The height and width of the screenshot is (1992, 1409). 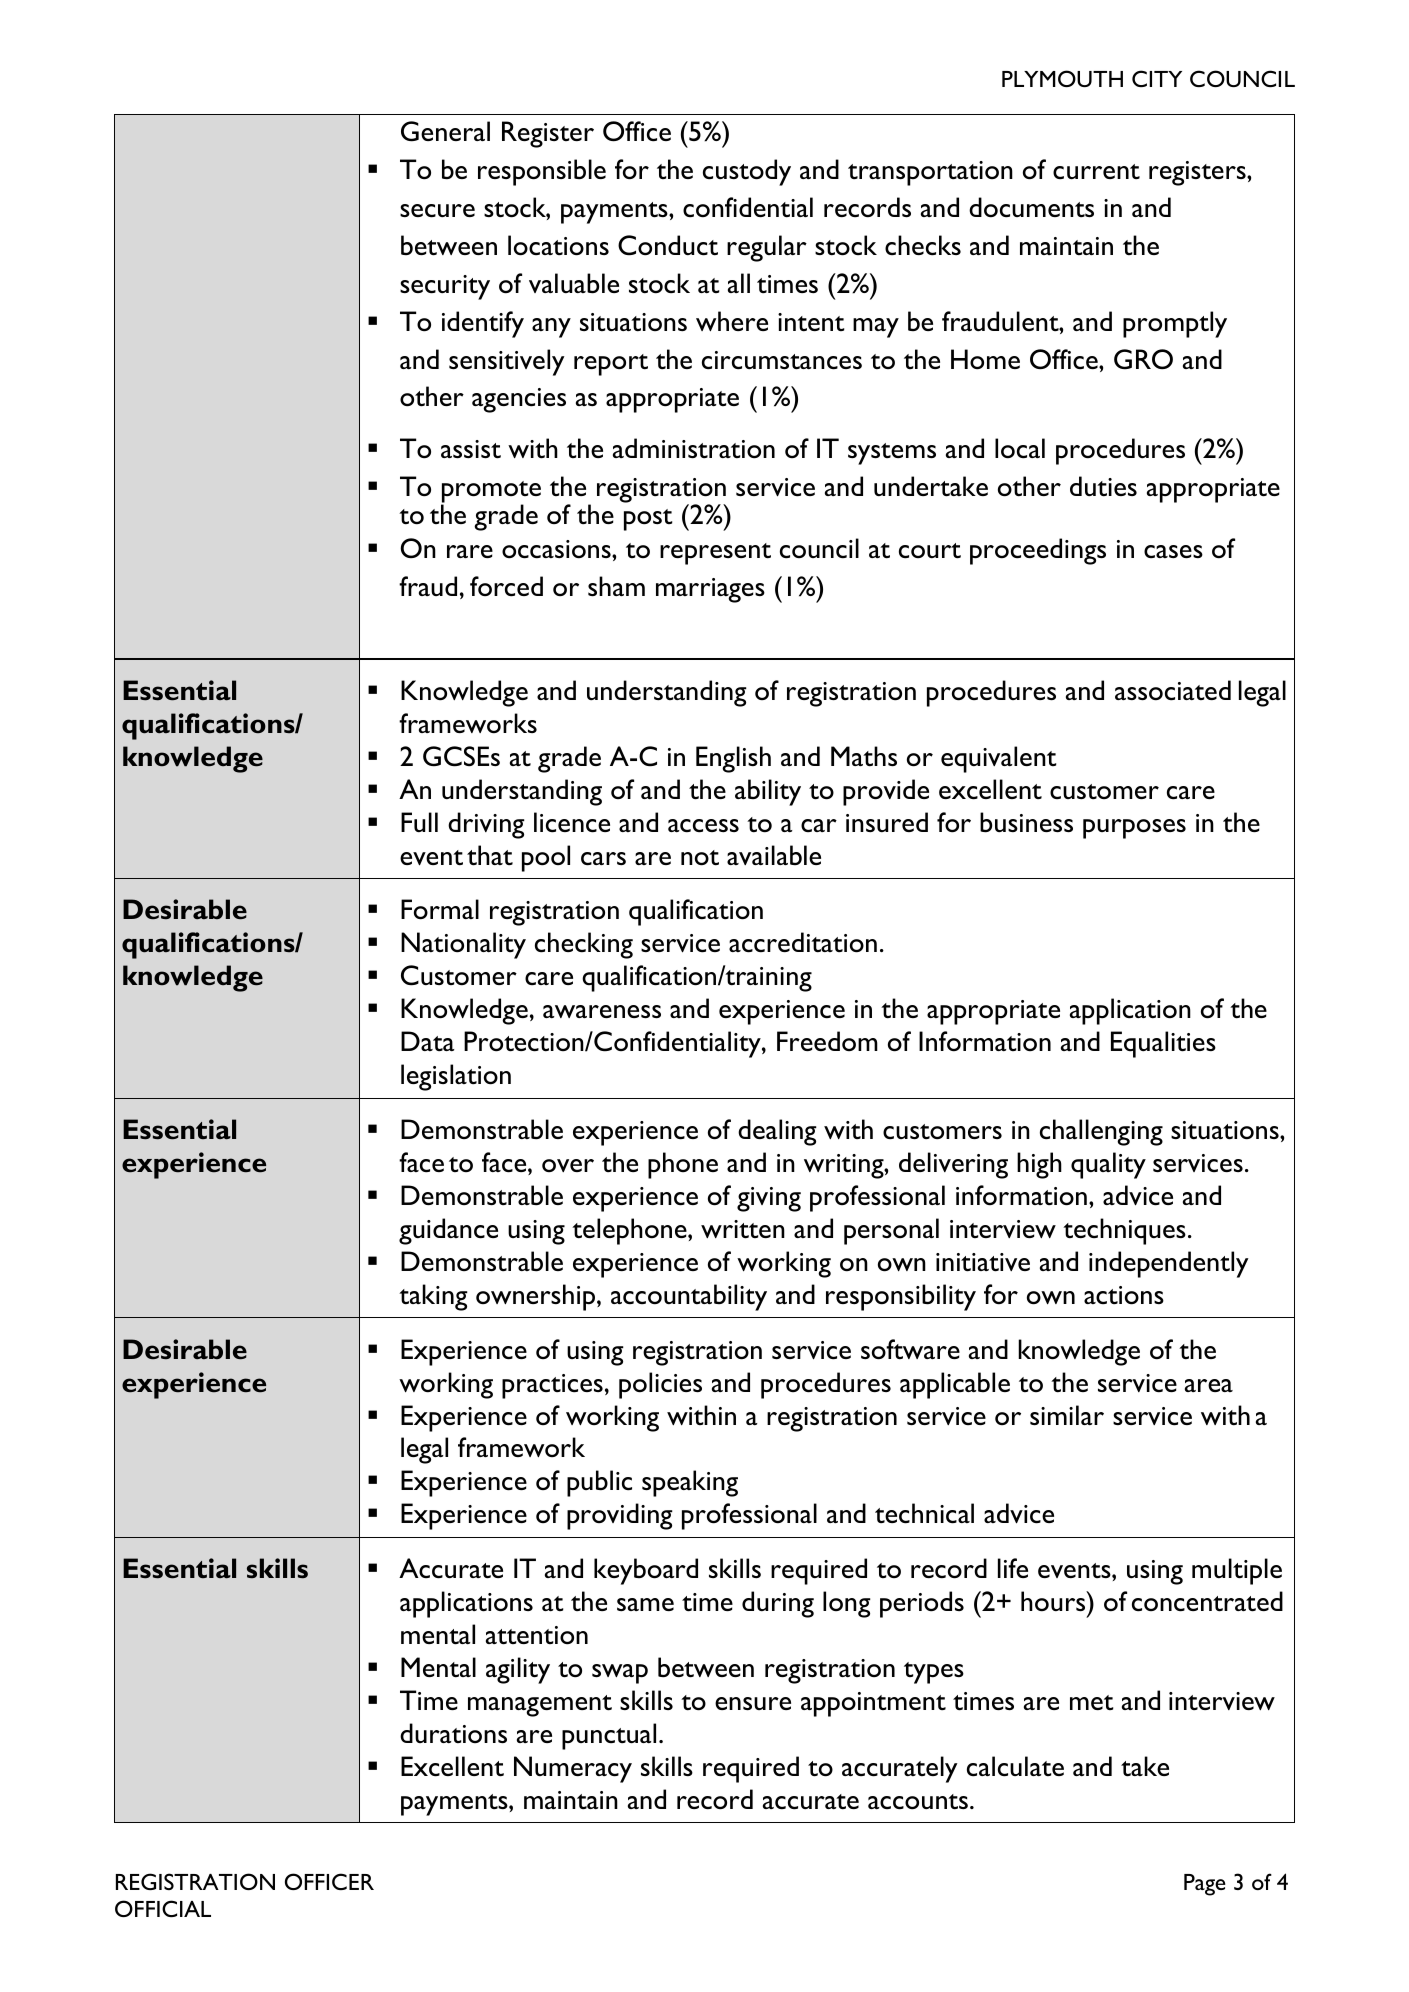 I want to click on events, so click(x=1075, y=1570).
